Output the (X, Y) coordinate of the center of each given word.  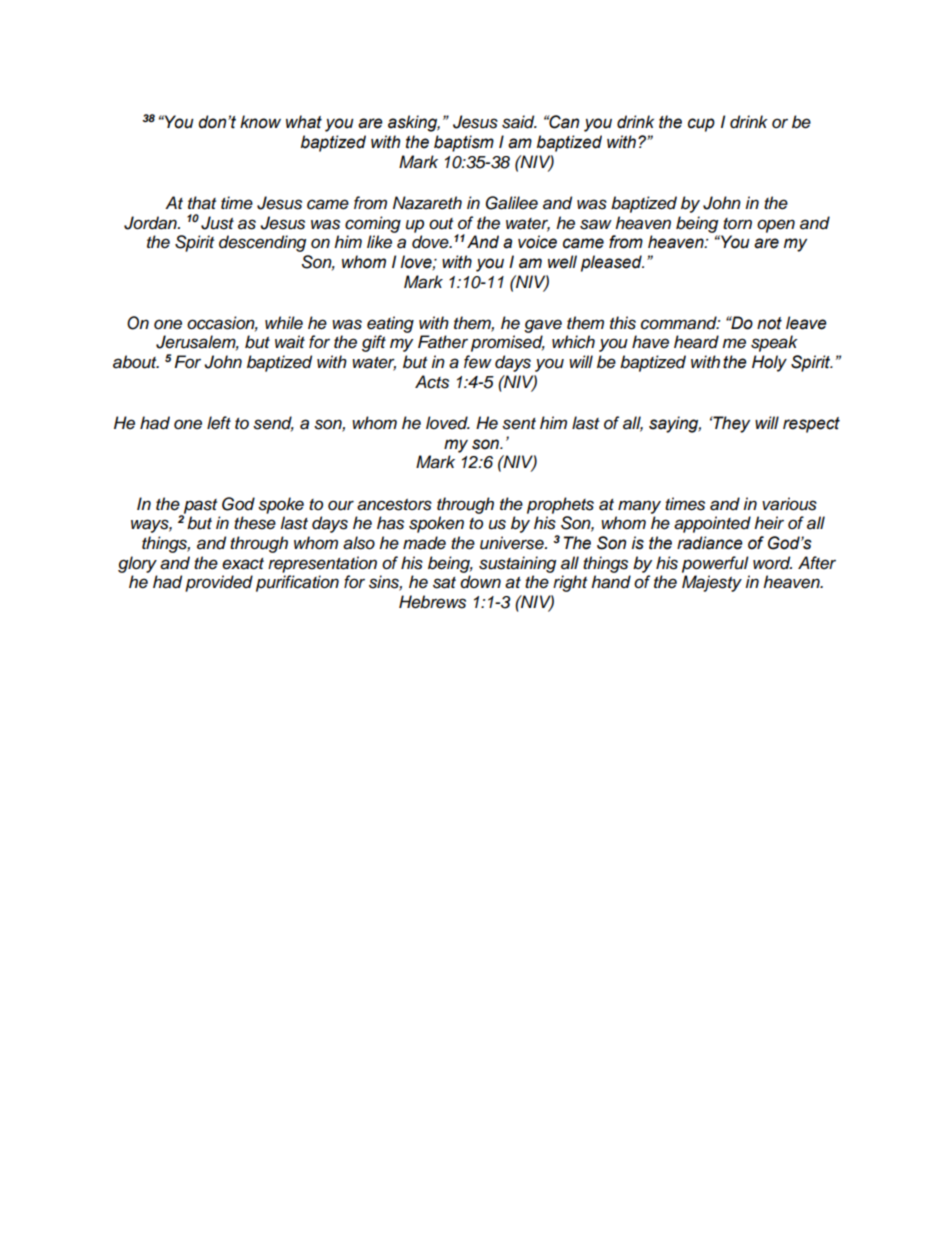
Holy (769, 363)
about (136, 362)
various (789, 504)
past (199, 507)
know (260, 122)
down (480, 582)
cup (701, 125)
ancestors (394, 505)
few (478, 362)
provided (219, 583)
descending (262, 243)
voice (537, 242)
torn (737, 223)
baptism (464, 143)
